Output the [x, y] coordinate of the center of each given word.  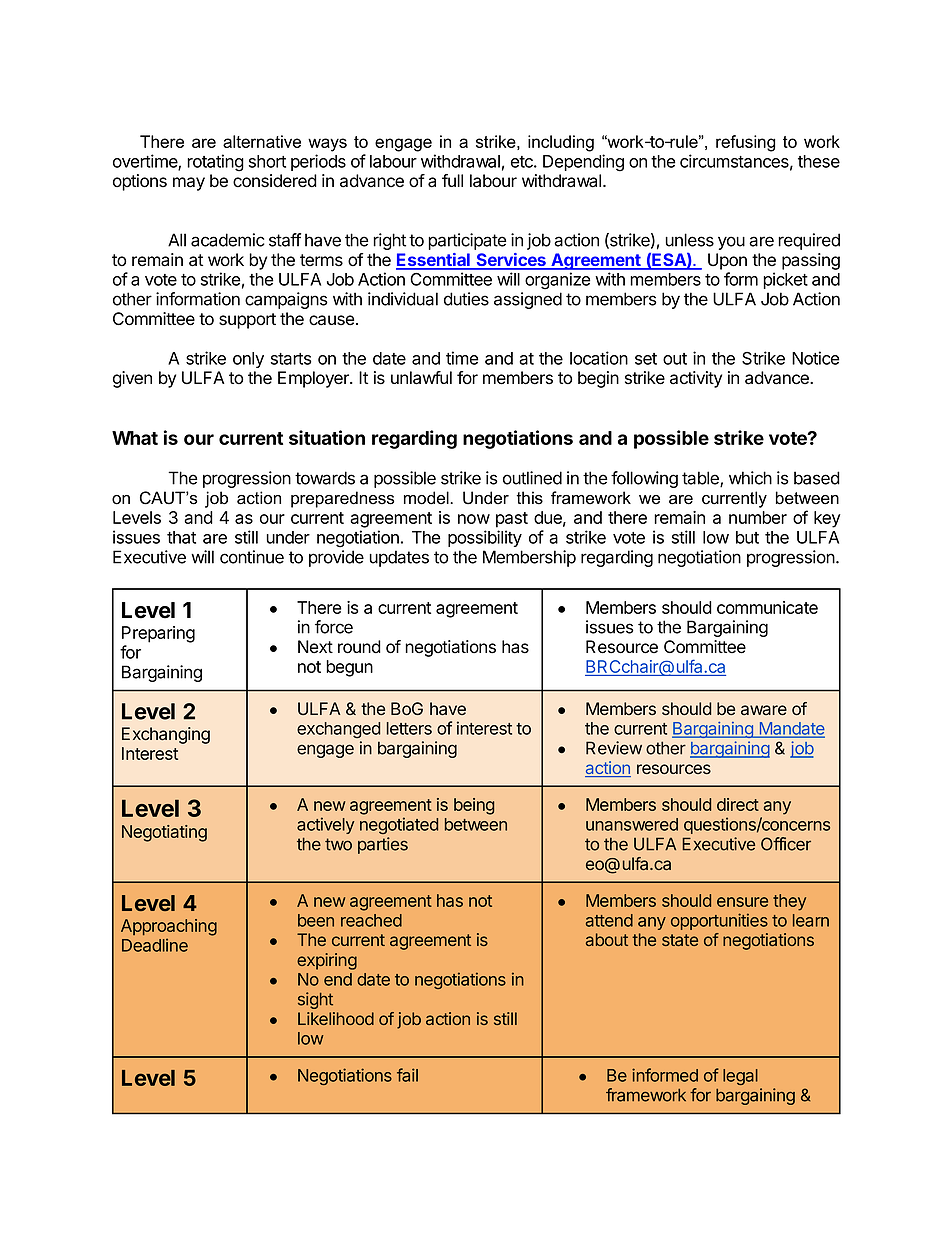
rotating [215, 163]
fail [407, 1075]
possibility [485, 538]
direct [738, 804]
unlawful [421, 378]
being [474, 806]
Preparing [158, 634]
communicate [767, 607]
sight [315, 1000]
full [452, 180]
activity [696, 379]
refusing [745, 143]
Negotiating [164, 833]
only [248, 360]
